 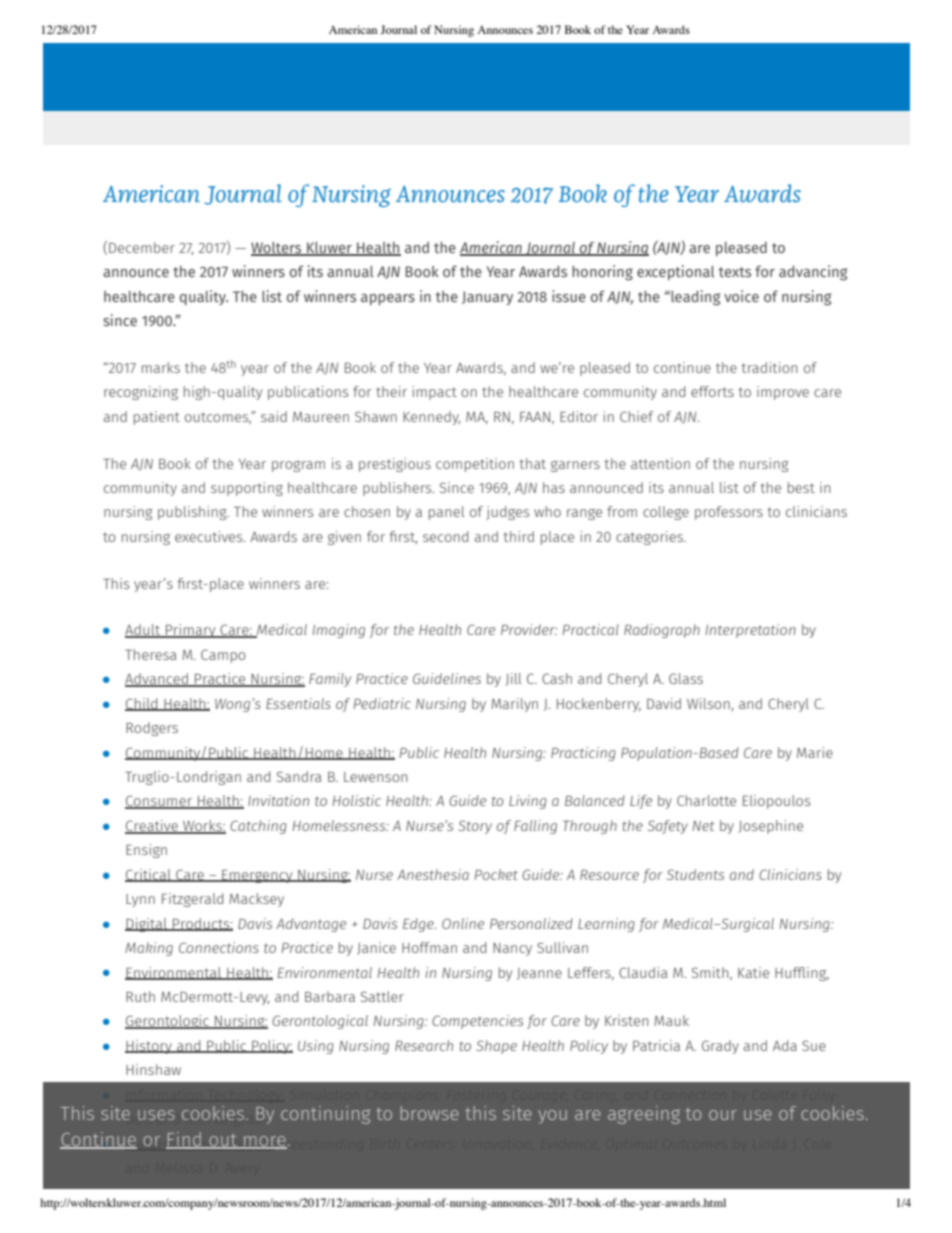 I want to click on texts, so click(x=735, y=272).
